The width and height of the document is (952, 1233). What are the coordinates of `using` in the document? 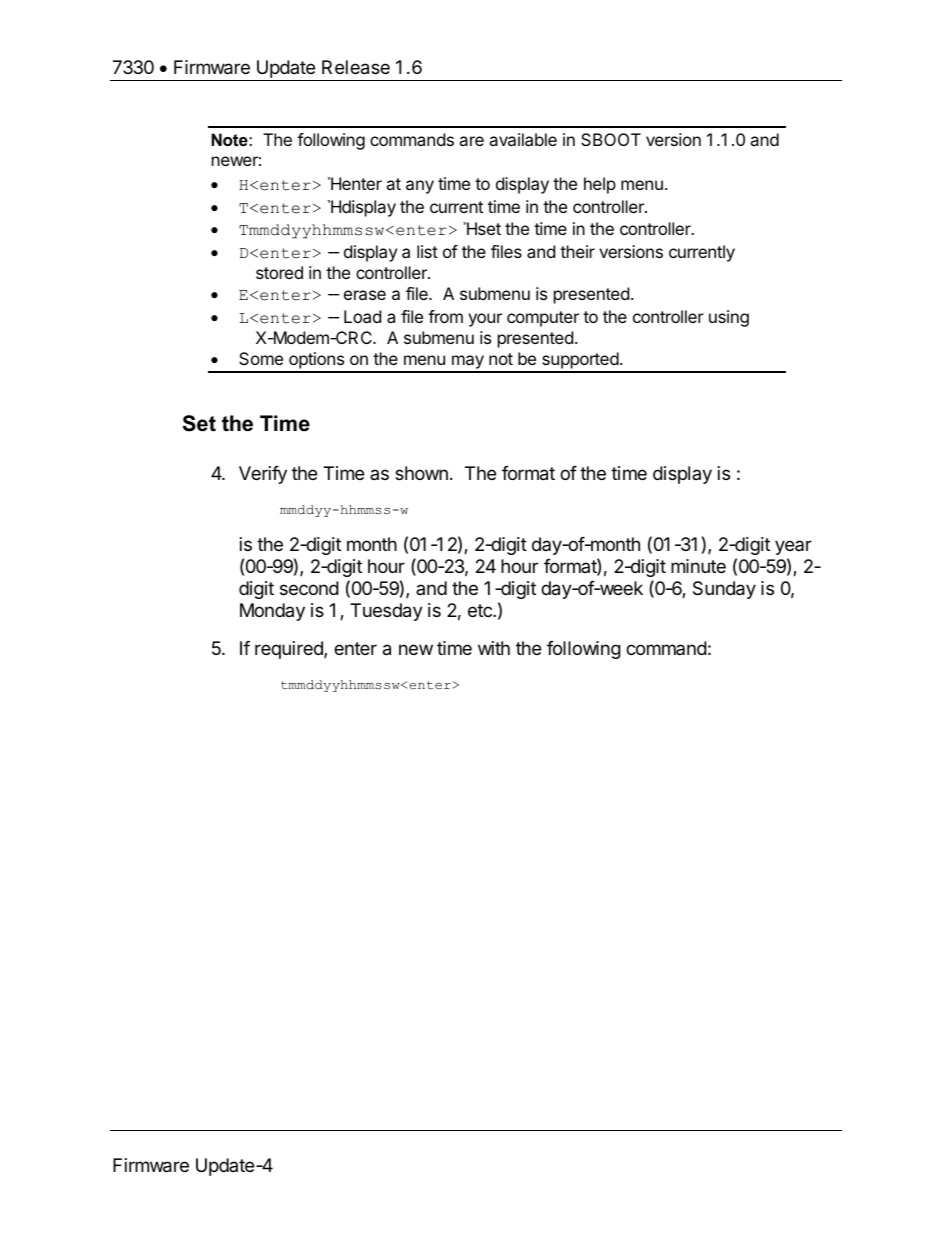 It's located at (729, 318).
